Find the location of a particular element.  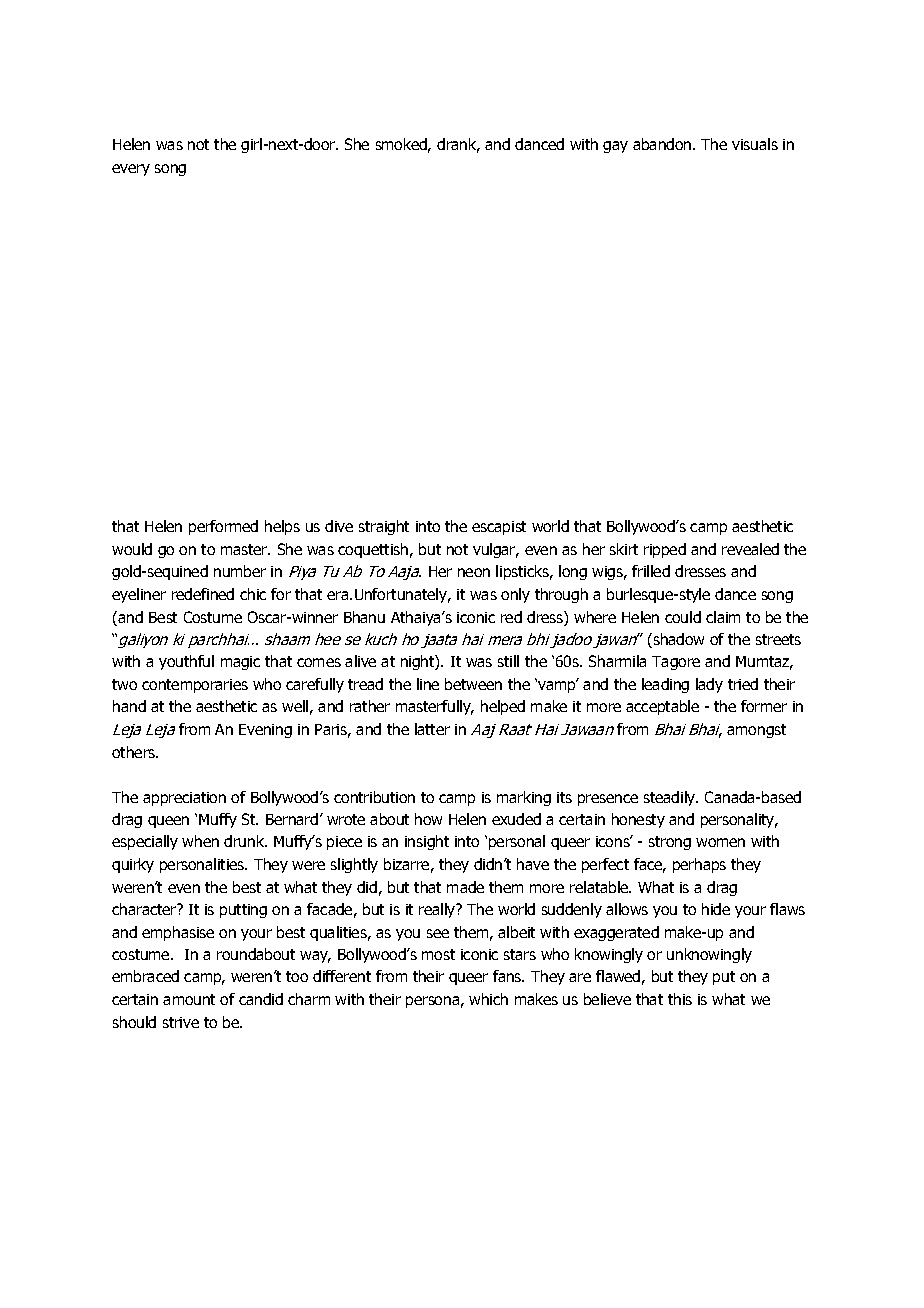

performed is located at coordinates (223, 527).
